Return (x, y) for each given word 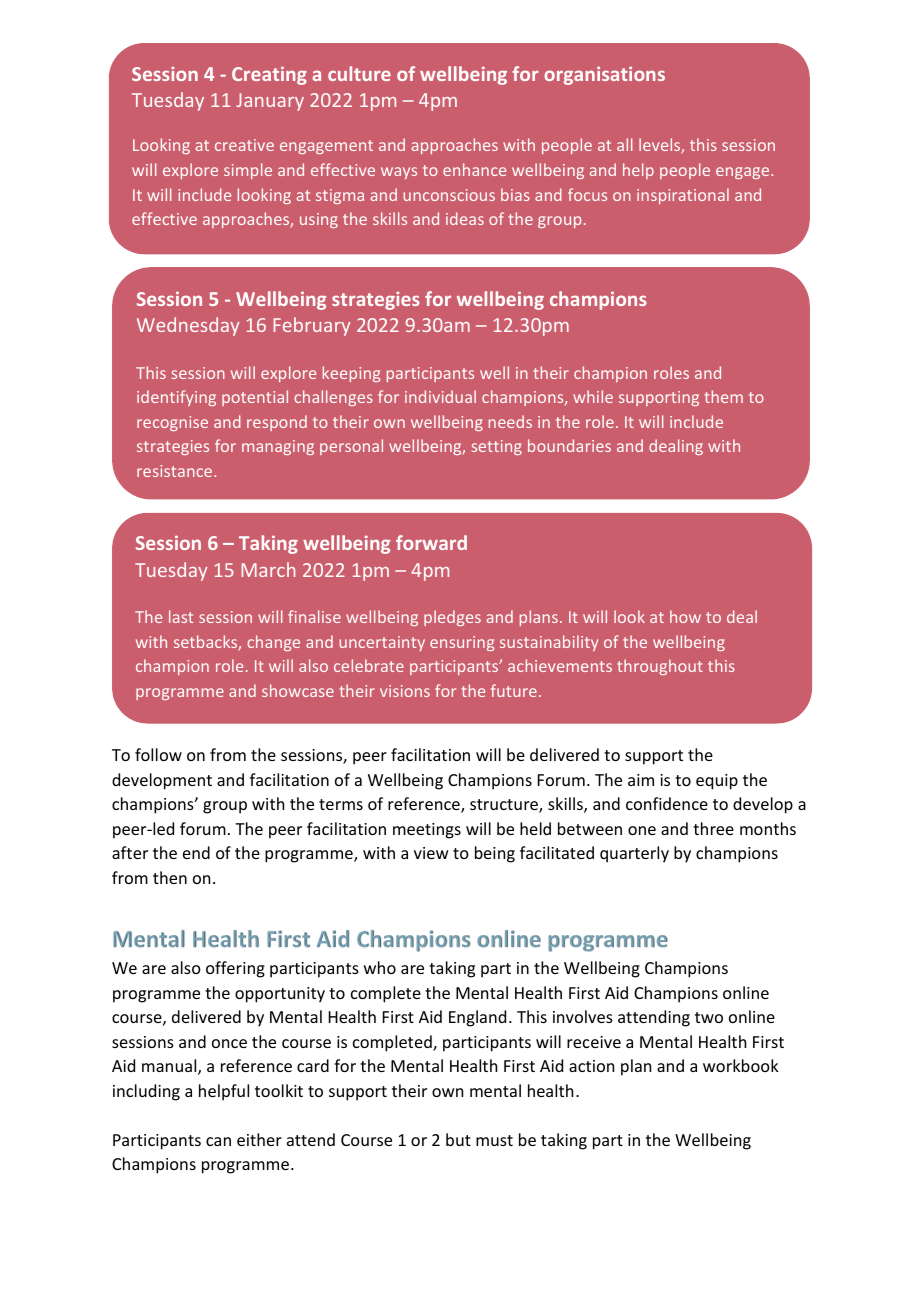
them (723, 396)
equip (717, 782)
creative (244, 145)
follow (158, 754)
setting (497, 447)
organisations (604, 75)
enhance (474, 169)
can (218, 1141)
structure (505, 806)
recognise (172, 423)
